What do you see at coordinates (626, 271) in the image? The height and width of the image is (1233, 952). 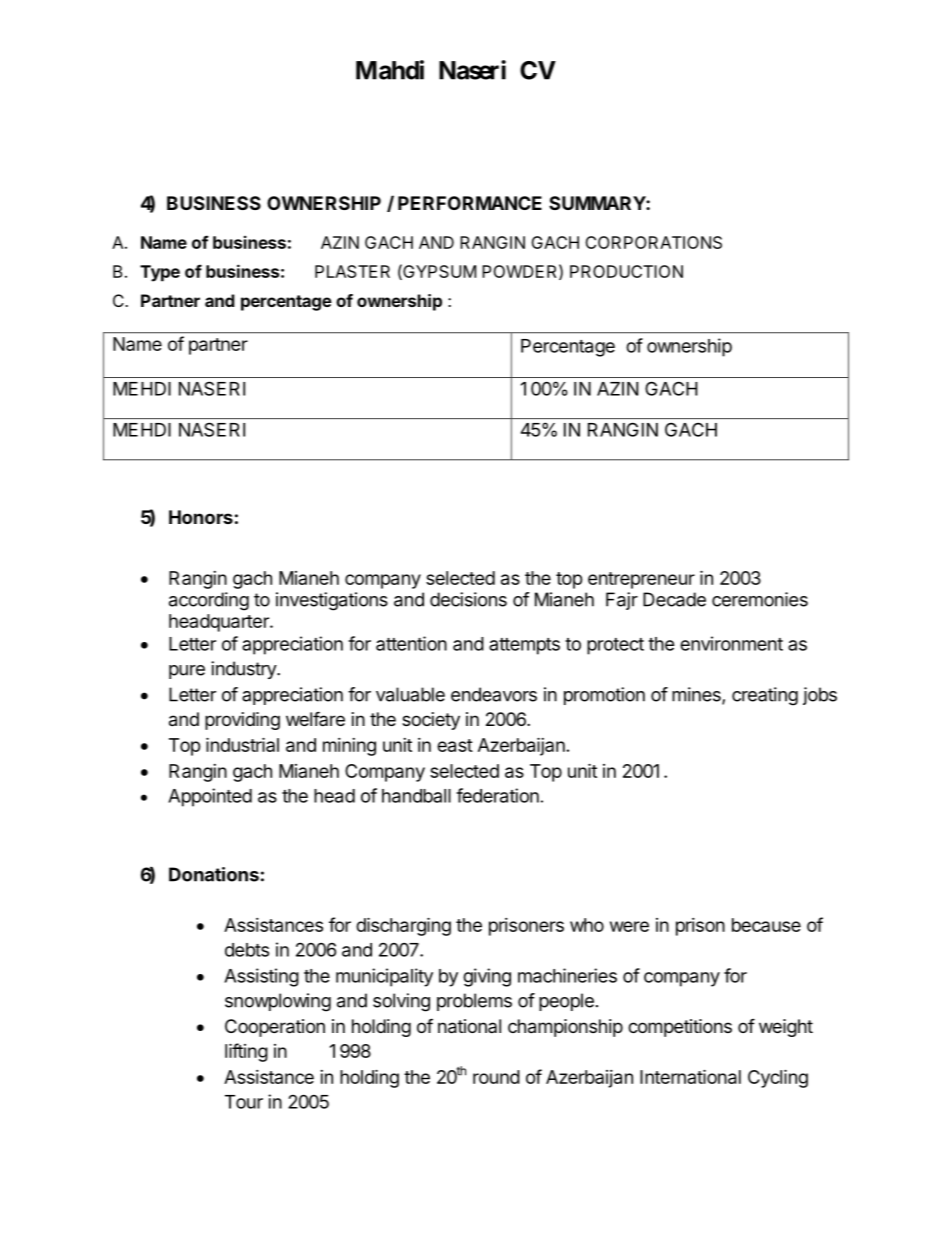 I see `PRODUCTION` at bounding box center [626, 271].
